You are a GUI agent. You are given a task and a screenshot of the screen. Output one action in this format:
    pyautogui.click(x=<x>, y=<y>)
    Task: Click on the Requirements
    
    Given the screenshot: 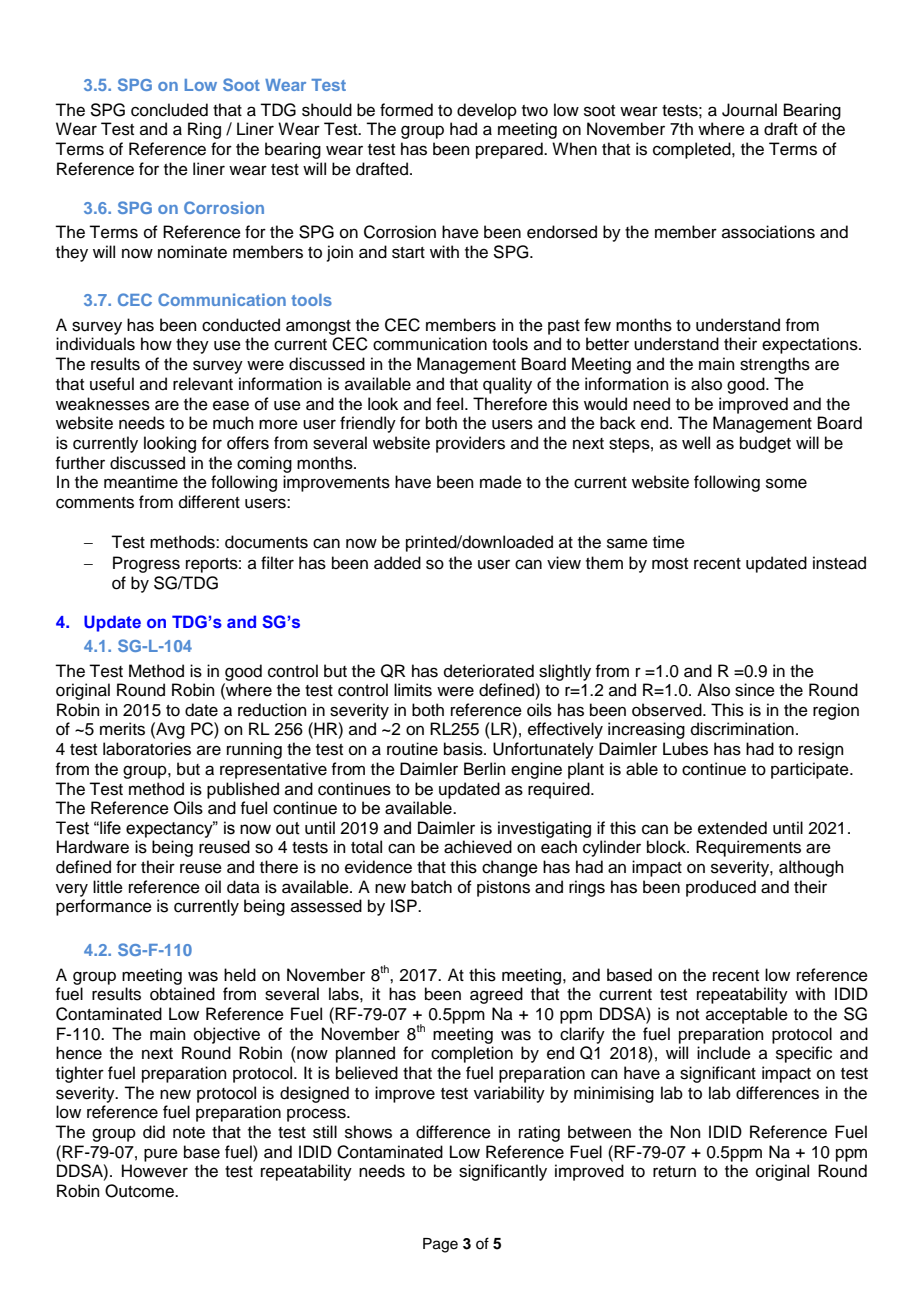 What is the action you would take?
    pyautogui.click(x=748, y=848)
